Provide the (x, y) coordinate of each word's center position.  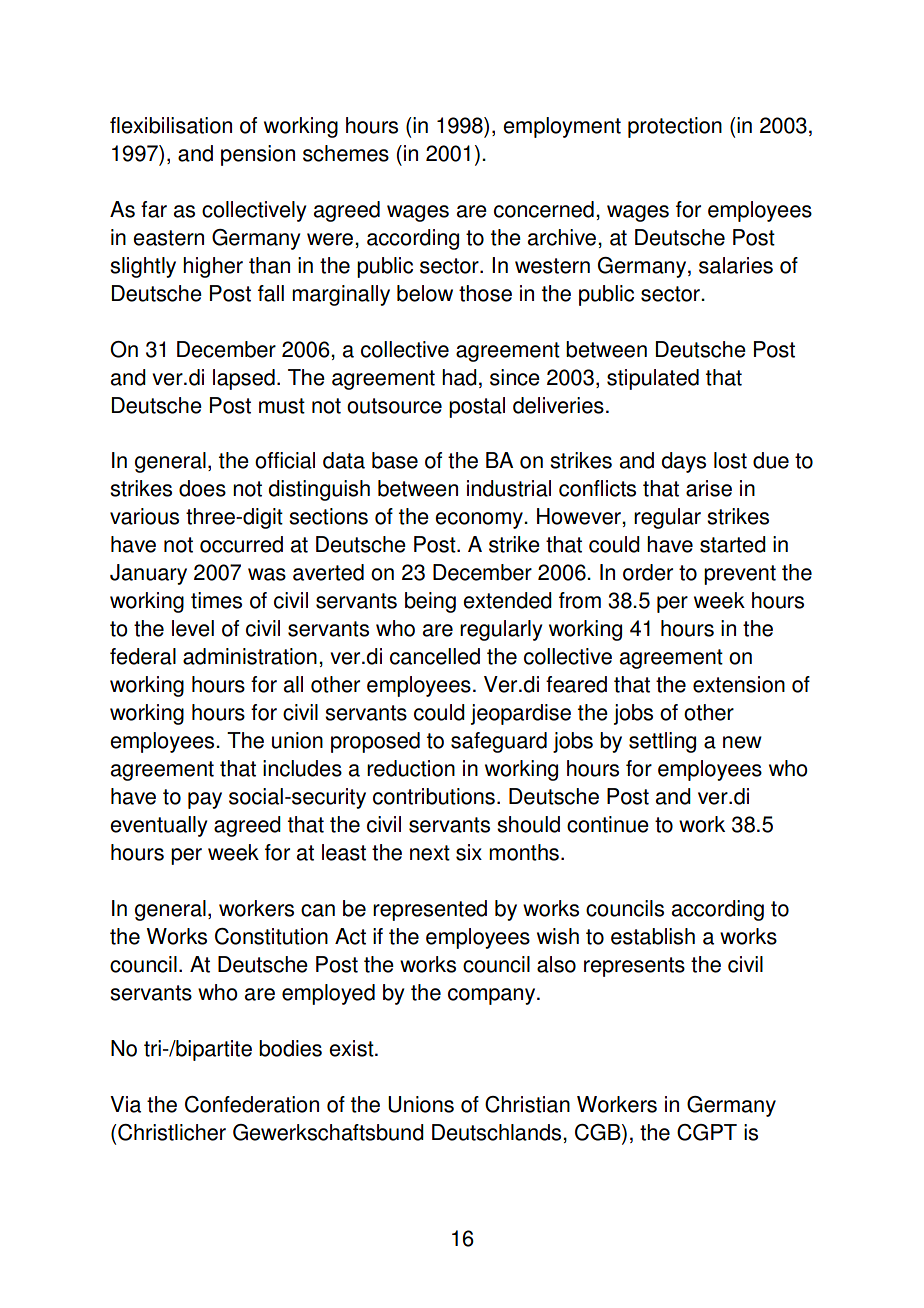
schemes (346, 153)
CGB (599, 1132)
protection (675, 127)
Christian (527, 1104)
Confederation (252, 1104)
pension (258, 155)
